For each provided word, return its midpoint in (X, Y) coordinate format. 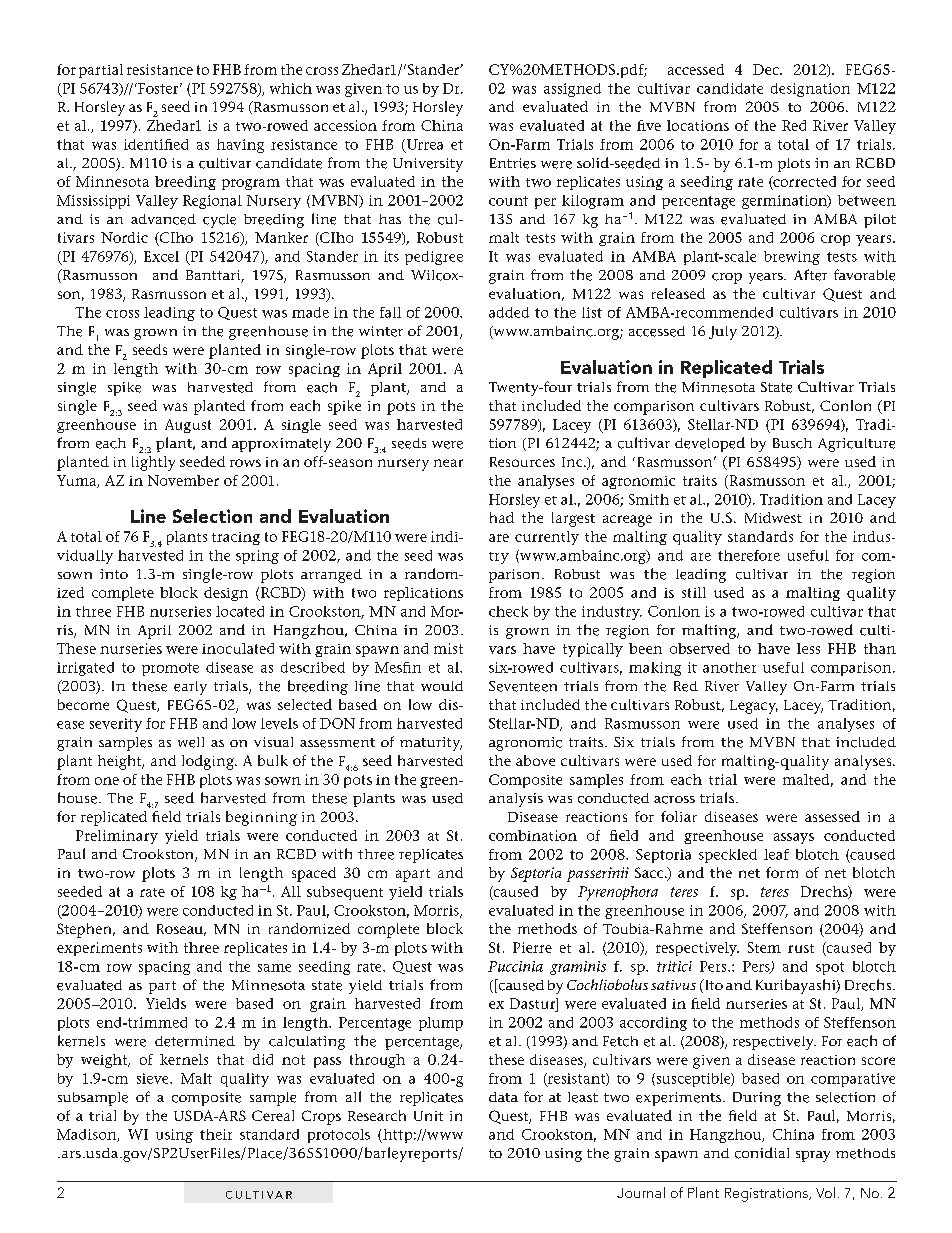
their (216, 1134)
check (508, 611)
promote (170, 669)
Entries (513, 163)
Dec (767, 69)
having (240, 146)
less (808, 648)
